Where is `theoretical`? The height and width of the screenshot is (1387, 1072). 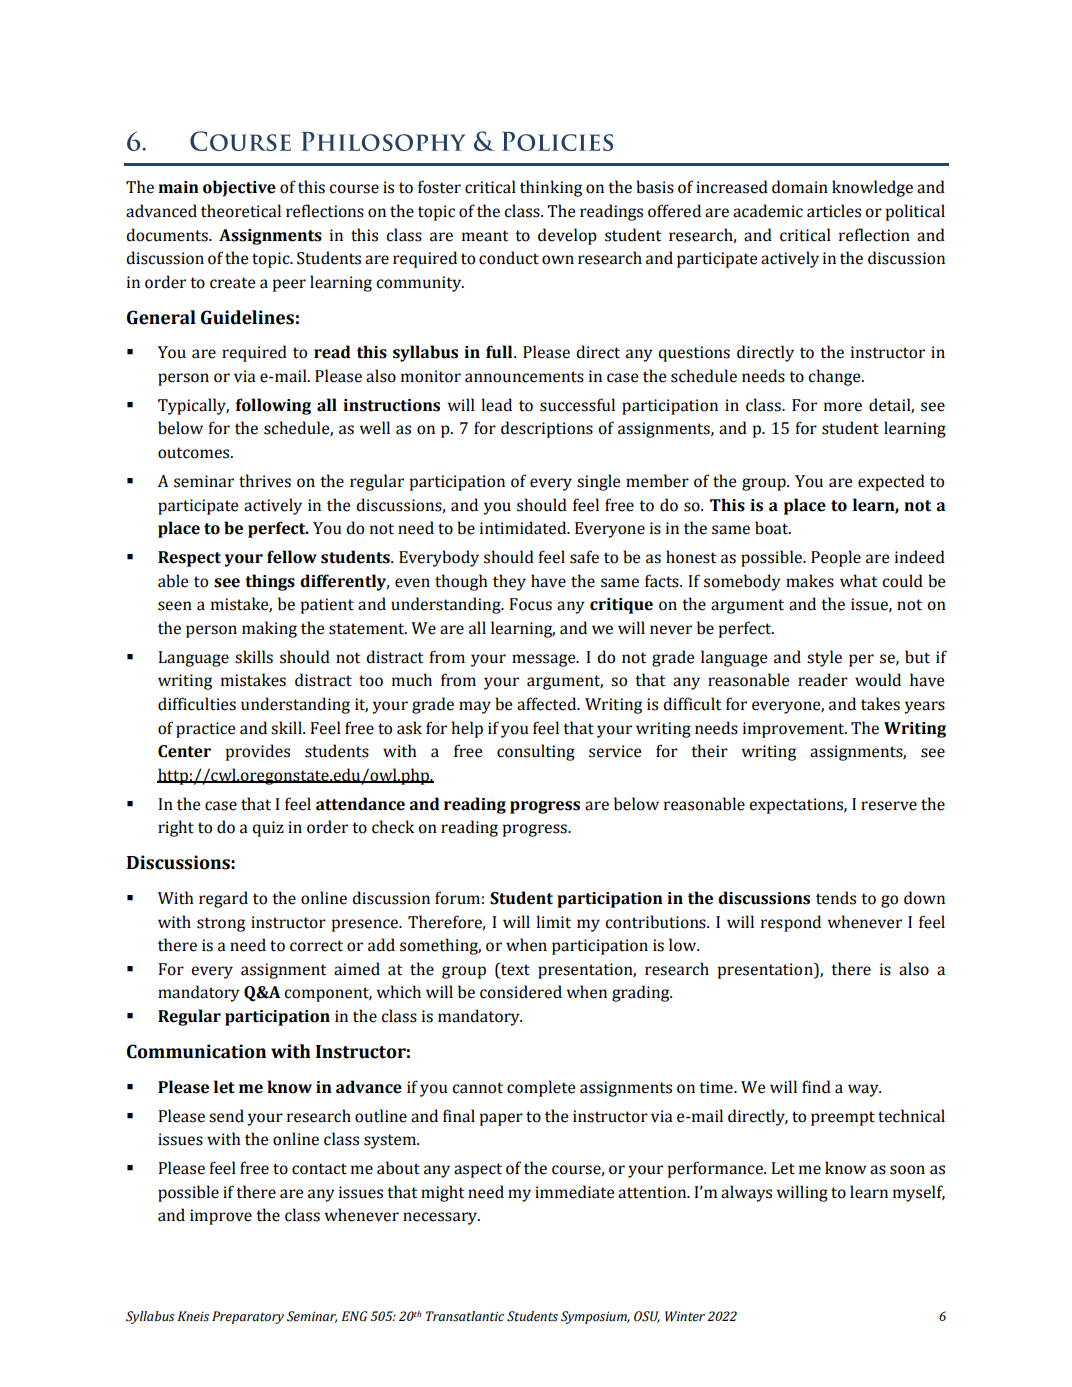 theoretical is located at coordinates (241, 211).
